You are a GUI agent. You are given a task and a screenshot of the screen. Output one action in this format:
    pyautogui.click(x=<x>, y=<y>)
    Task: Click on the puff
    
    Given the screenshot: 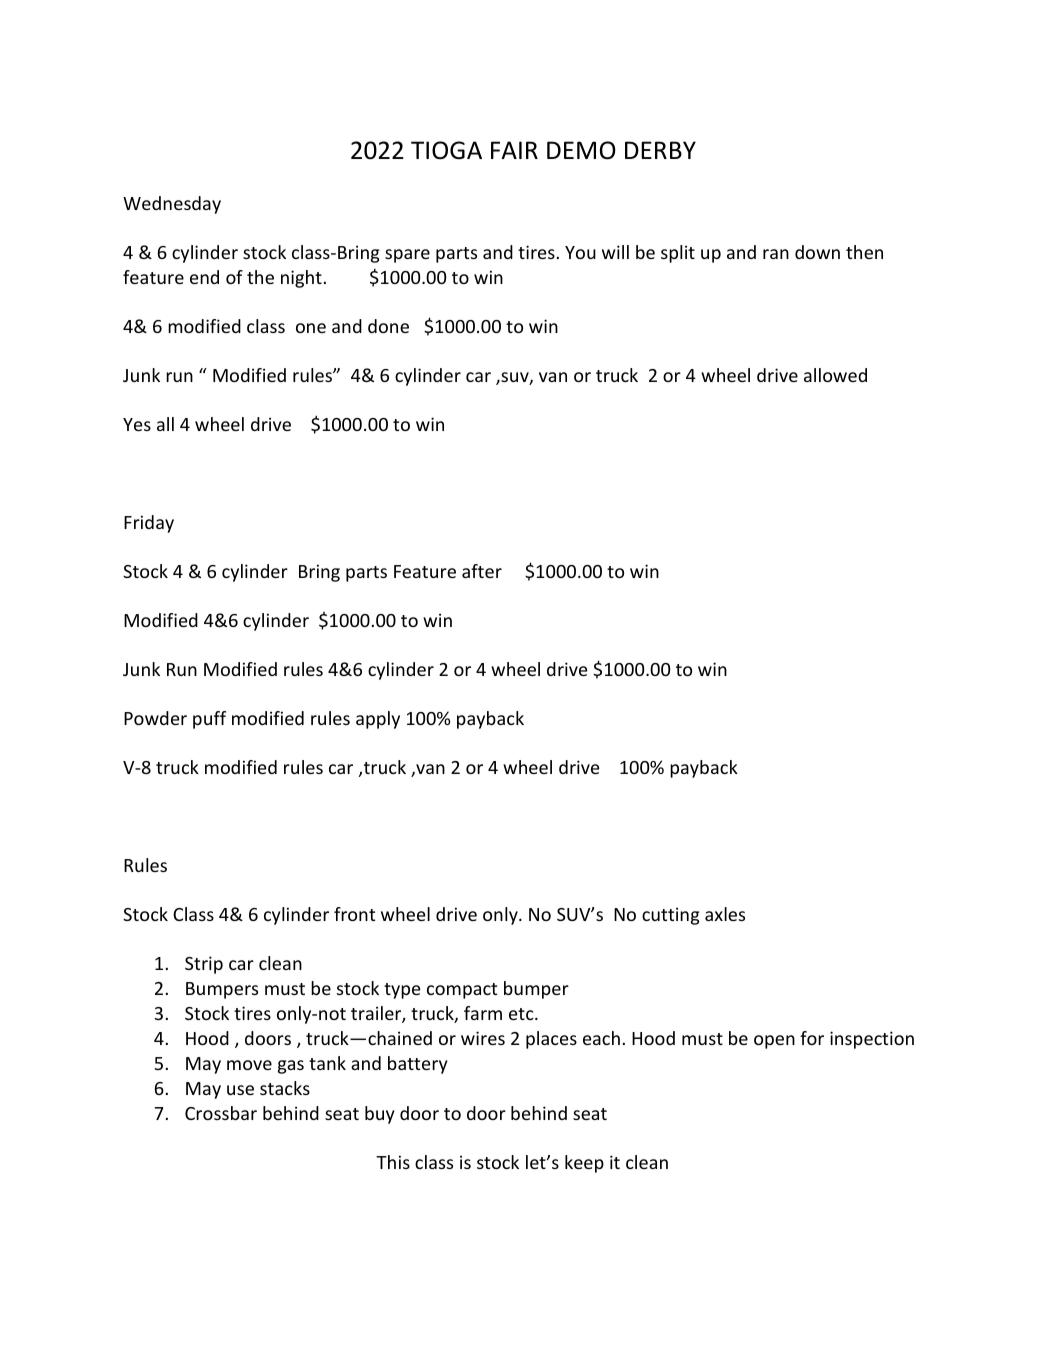 What is the action you would take?
    pyautogui.click(x=209, y=720)
